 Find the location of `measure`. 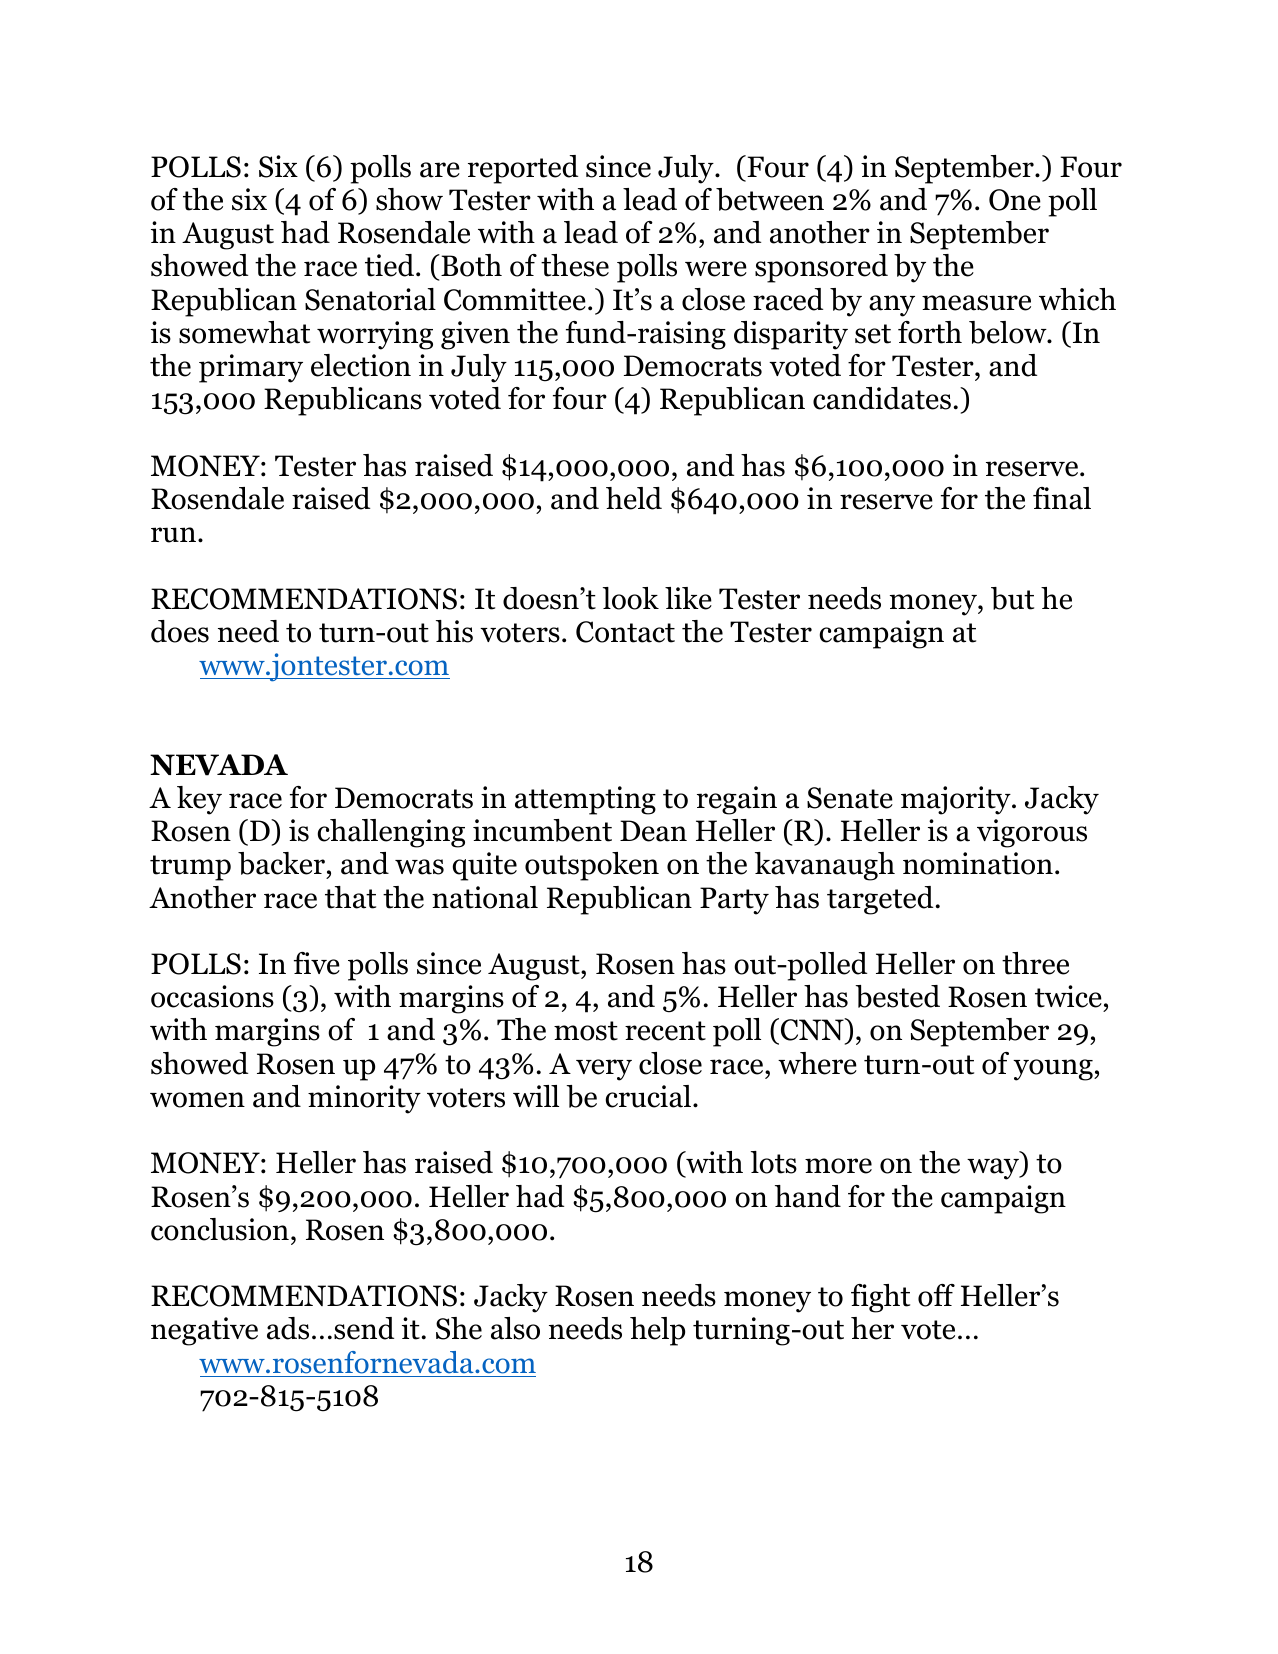

measure is located at coordinates (976, 303).
